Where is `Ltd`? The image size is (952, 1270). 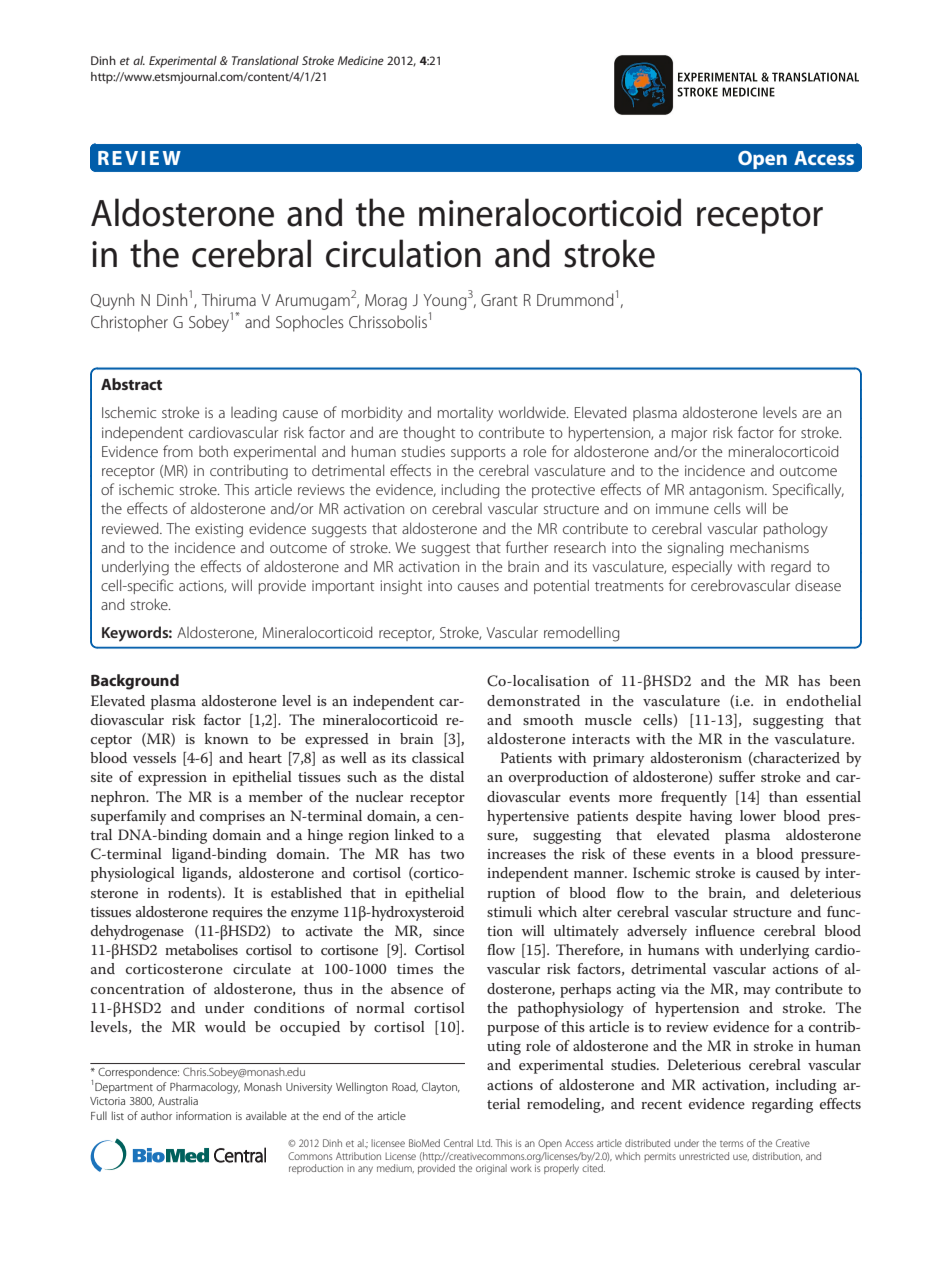 Ltd is located at coordinates (484, 1143).
